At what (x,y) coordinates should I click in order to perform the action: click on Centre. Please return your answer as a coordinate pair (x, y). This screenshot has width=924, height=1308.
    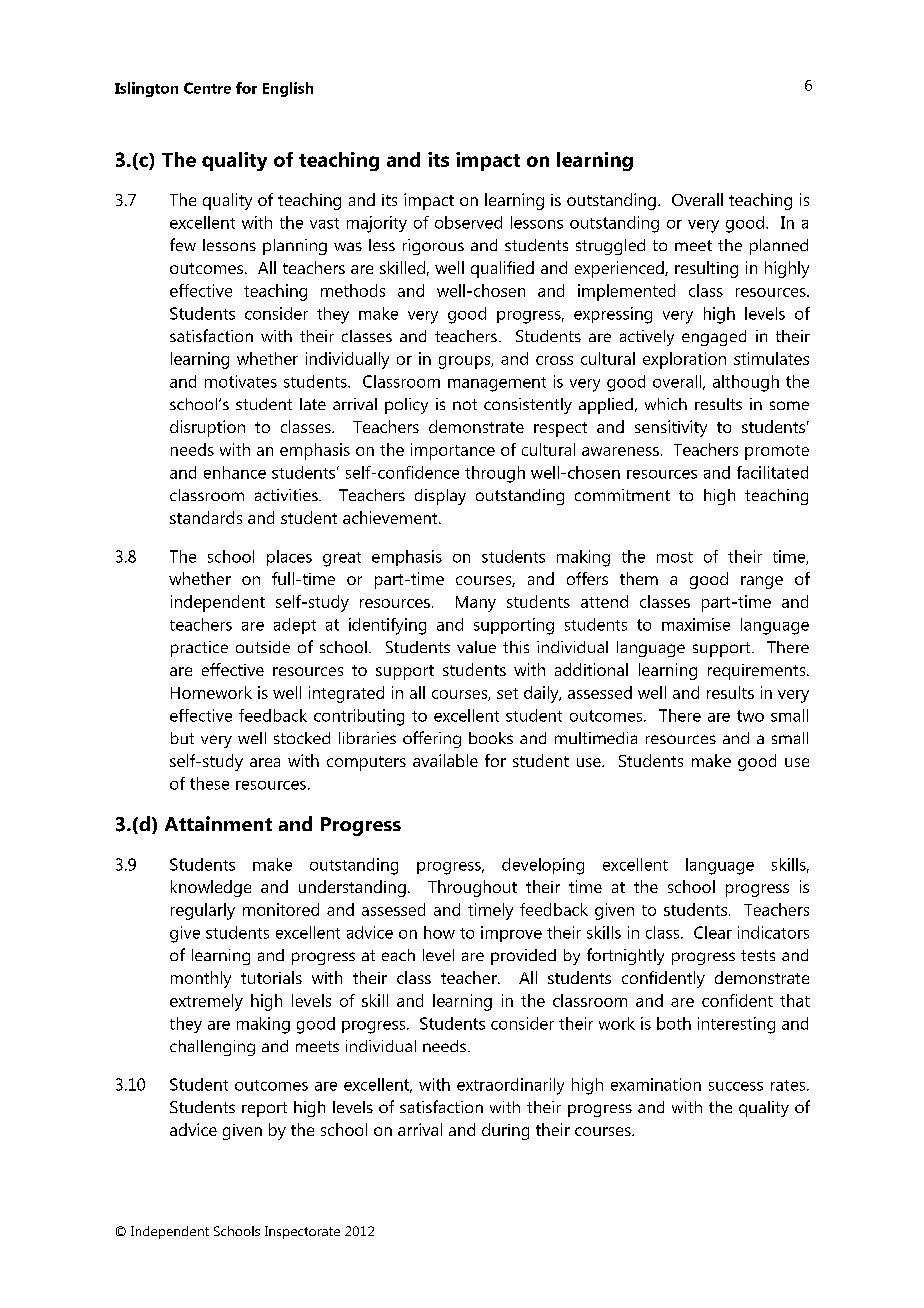
    Looking at the image, I should click on (207, 88).
